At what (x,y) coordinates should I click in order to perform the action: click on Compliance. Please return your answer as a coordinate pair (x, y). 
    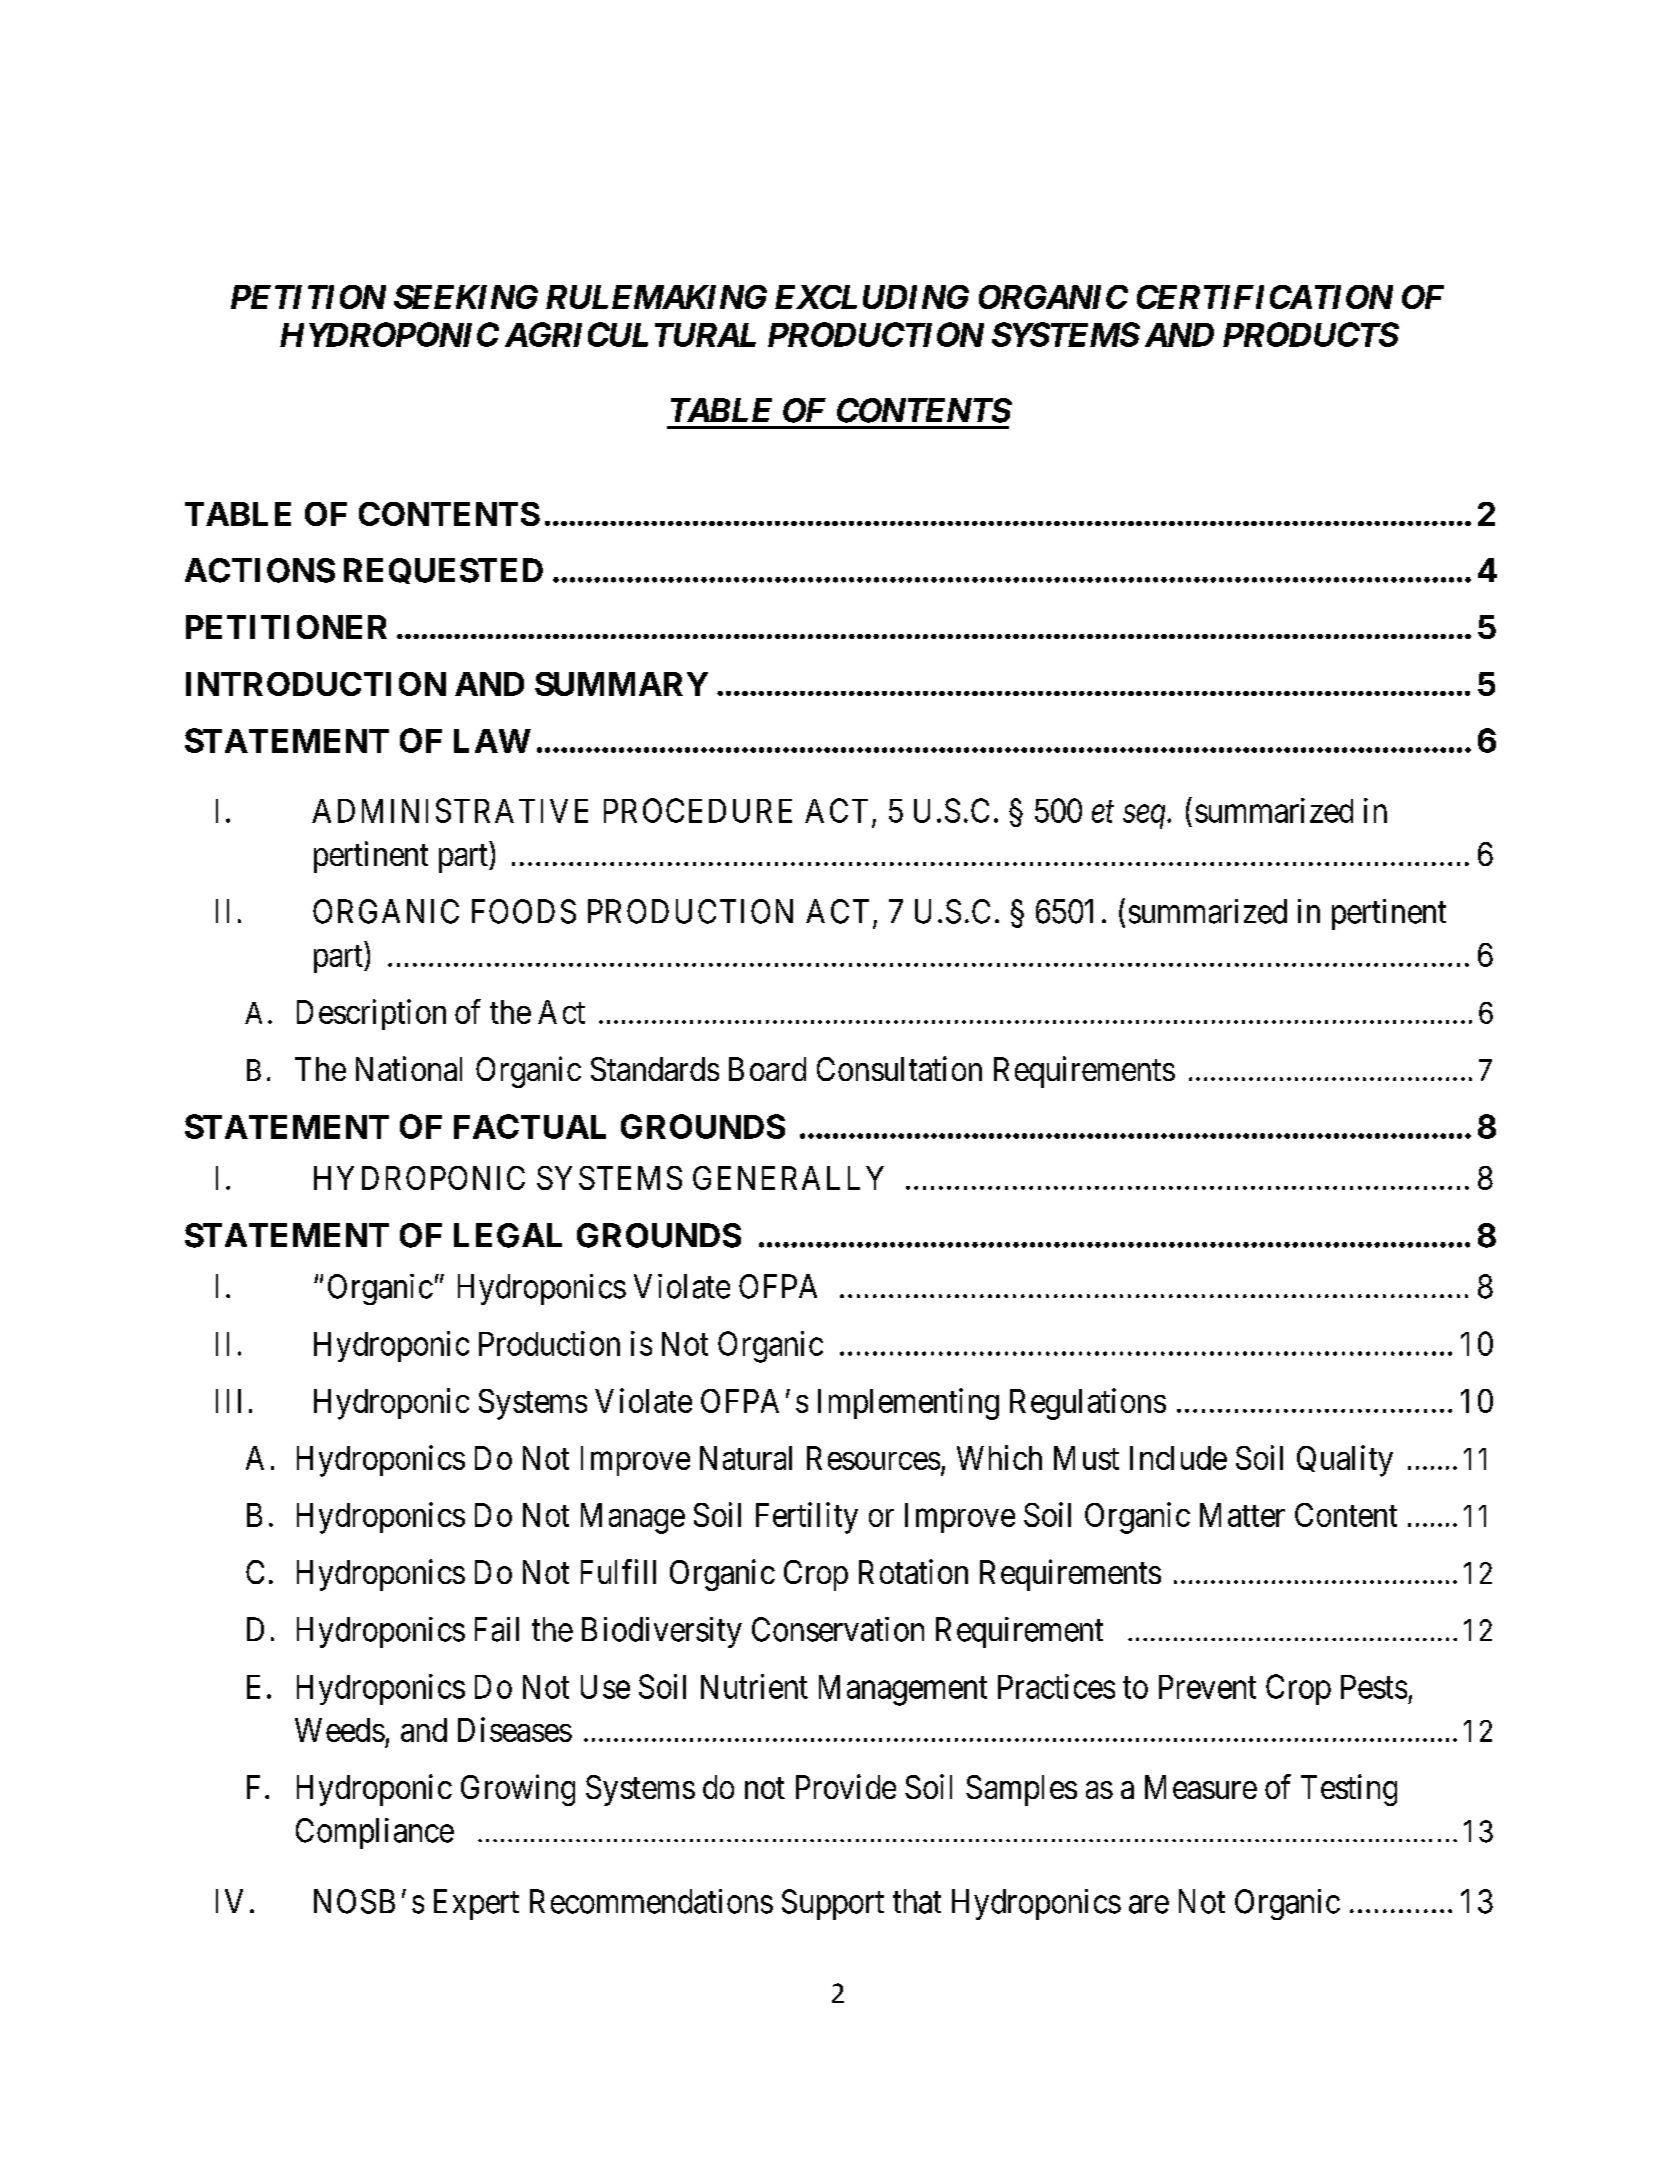
    Looking at the image, I should click on (375, 1833).
